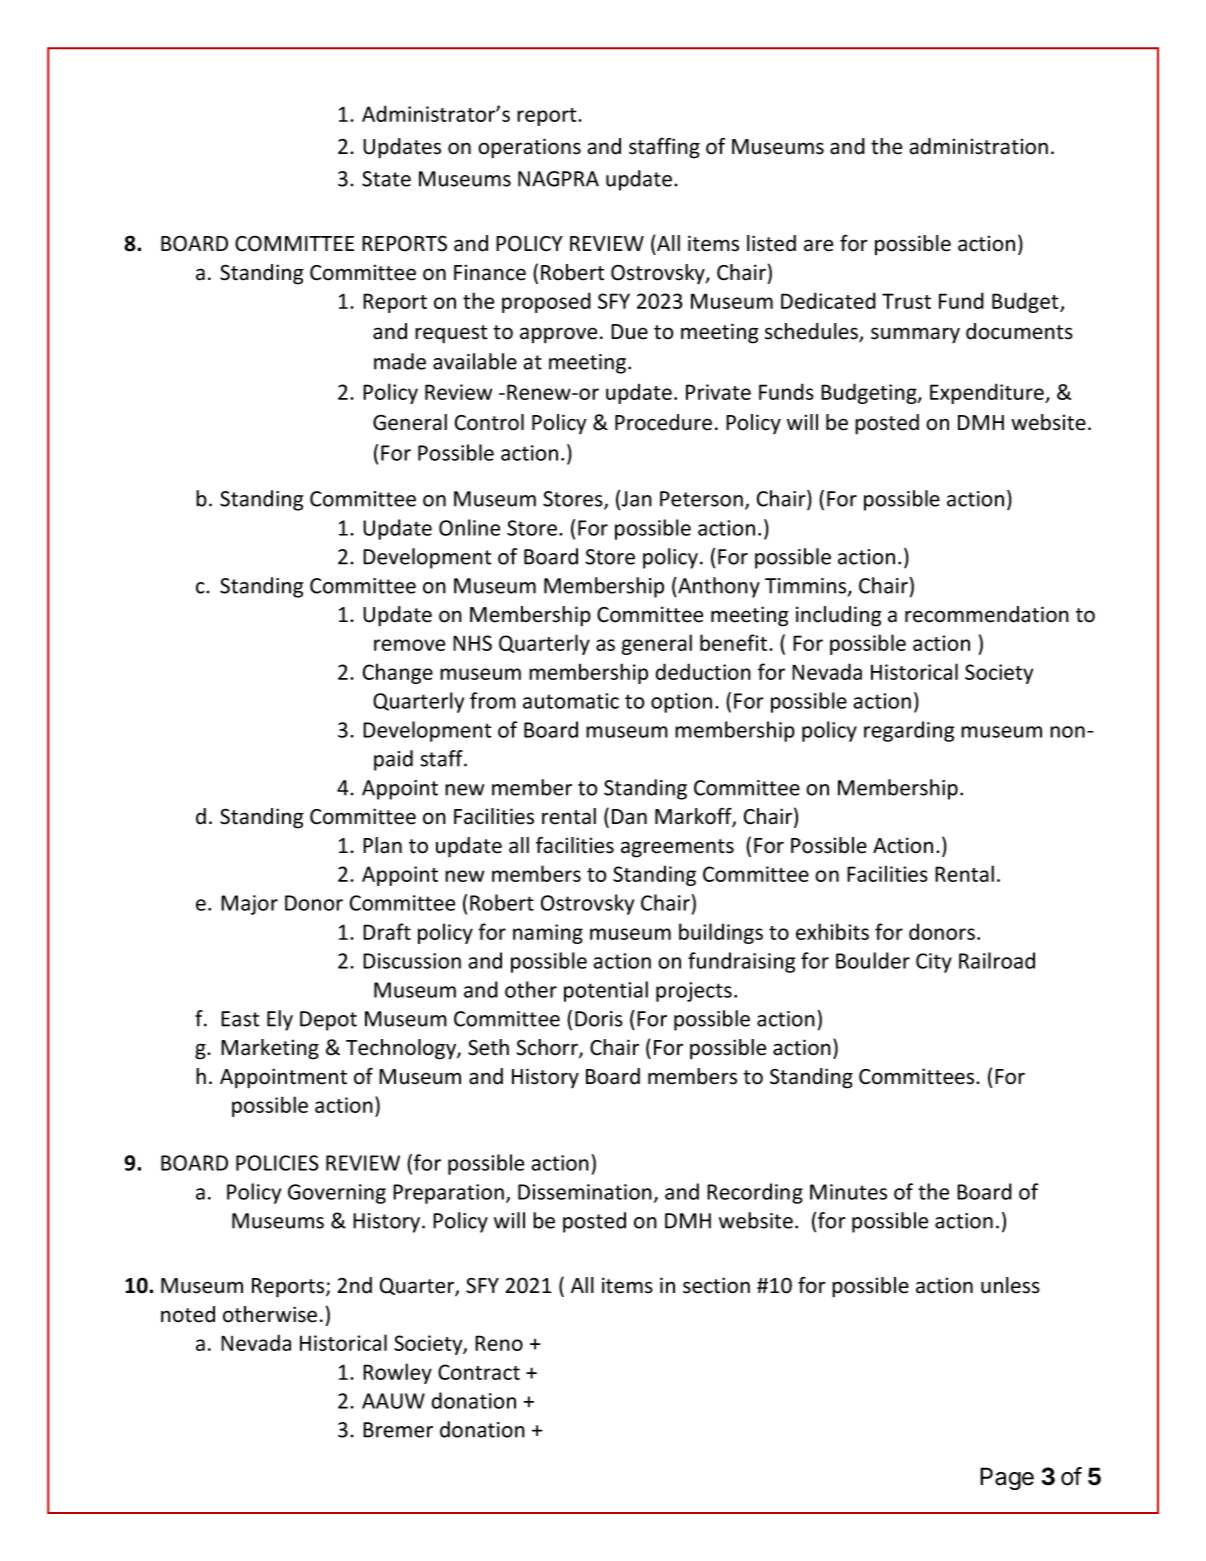  I want to click on operations, so click(529, 148).
